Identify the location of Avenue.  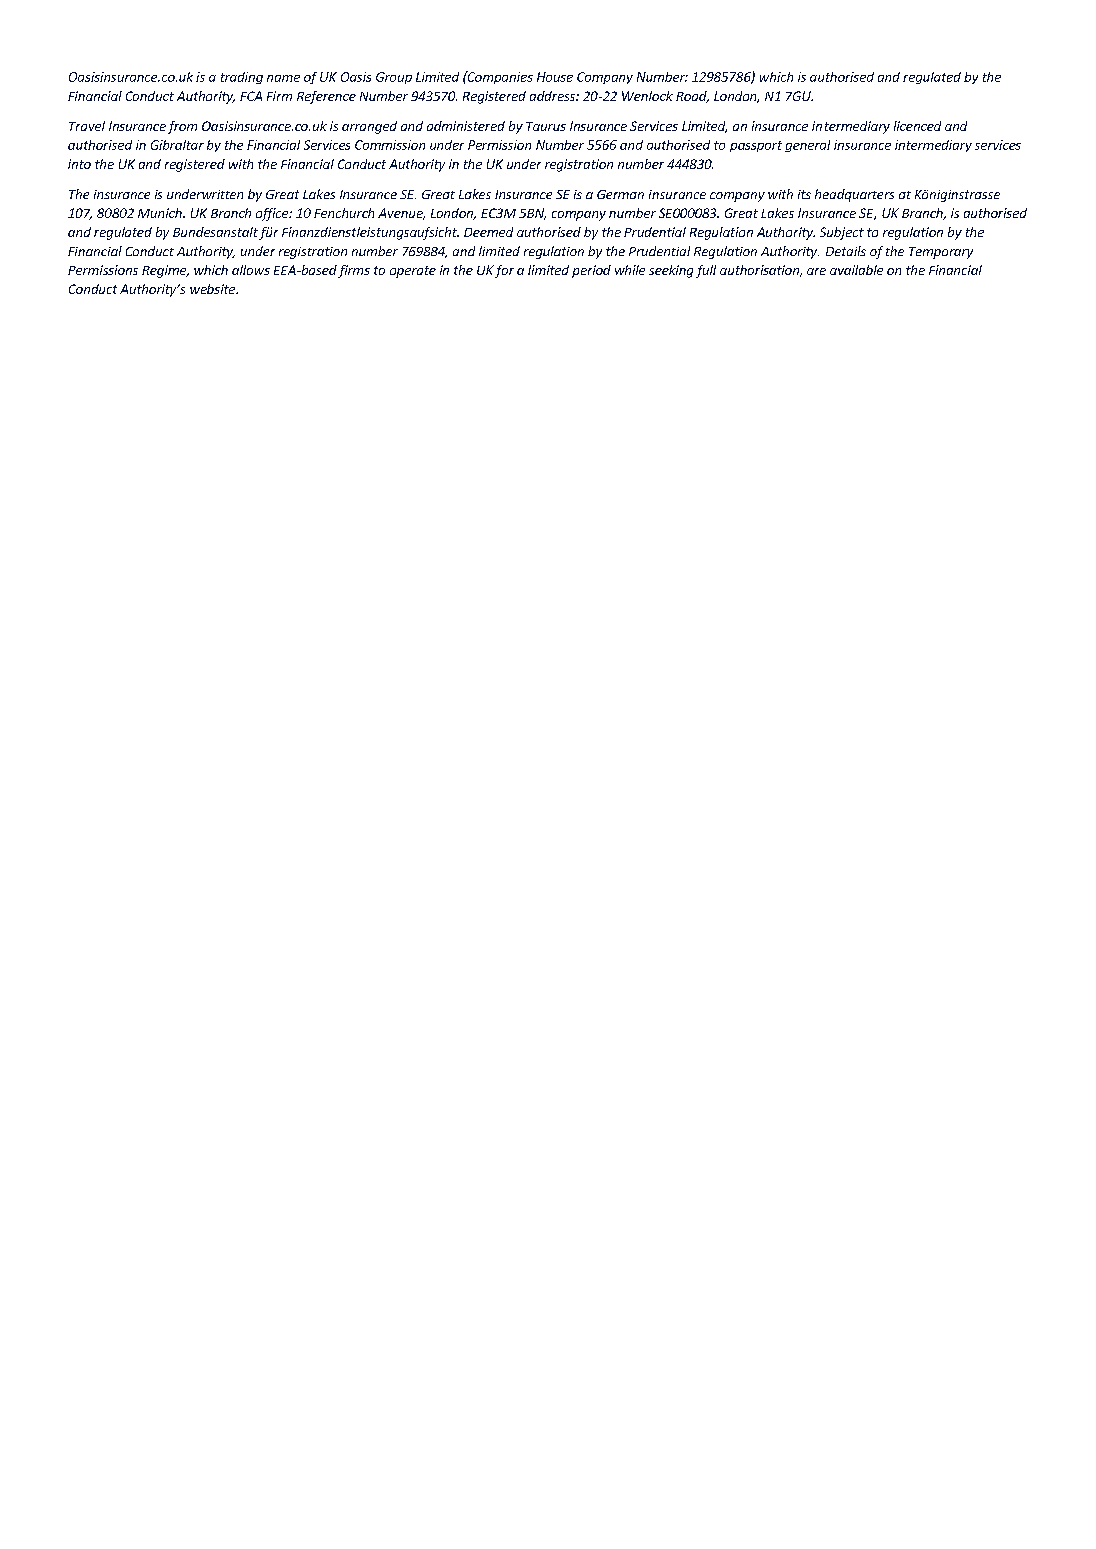
(401, 214).
